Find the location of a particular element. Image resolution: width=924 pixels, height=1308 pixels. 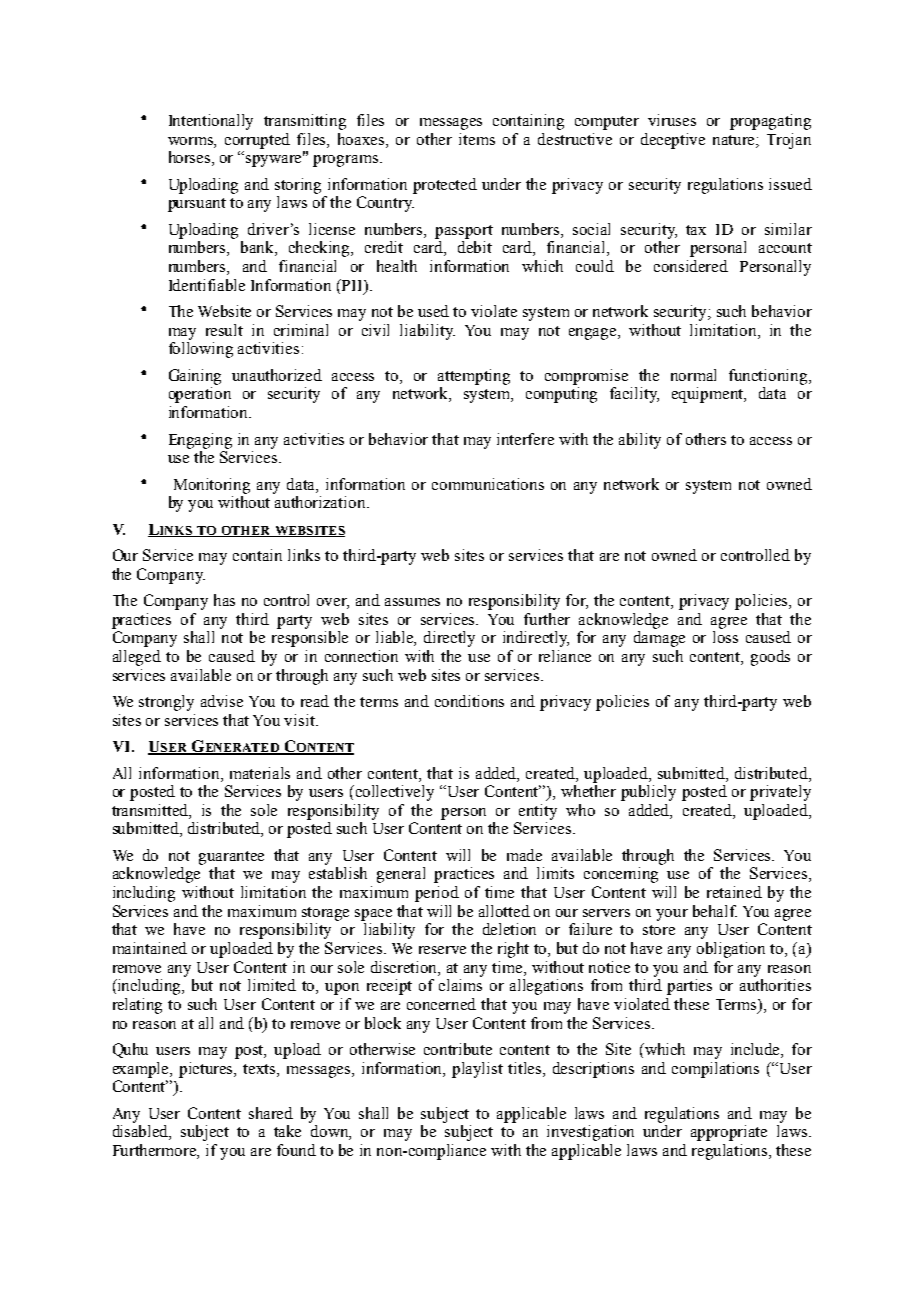

operation is located at coordinates (200, 395).
